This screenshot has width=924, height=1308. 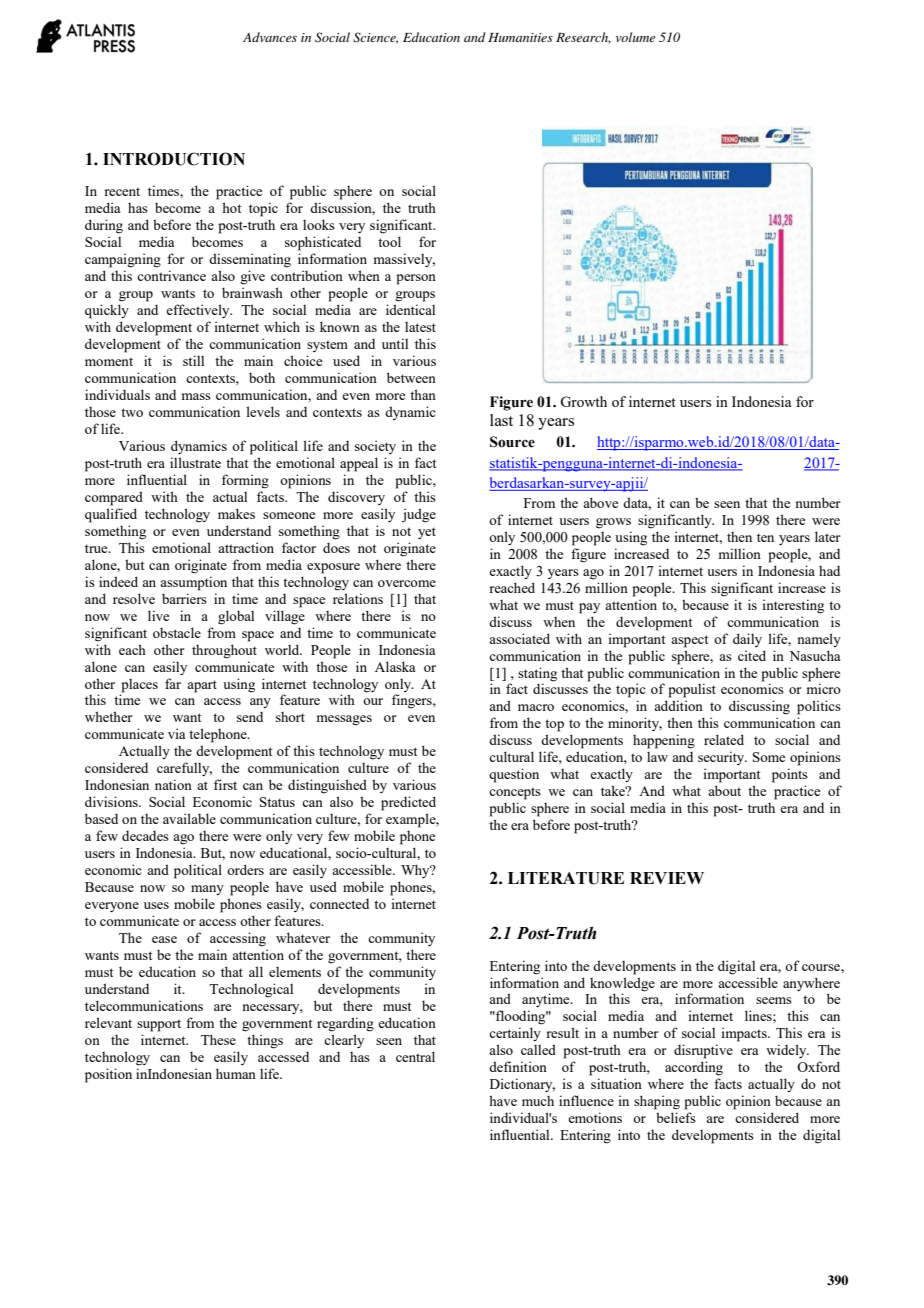 I want to click on far, so click(x=173, y=683).
